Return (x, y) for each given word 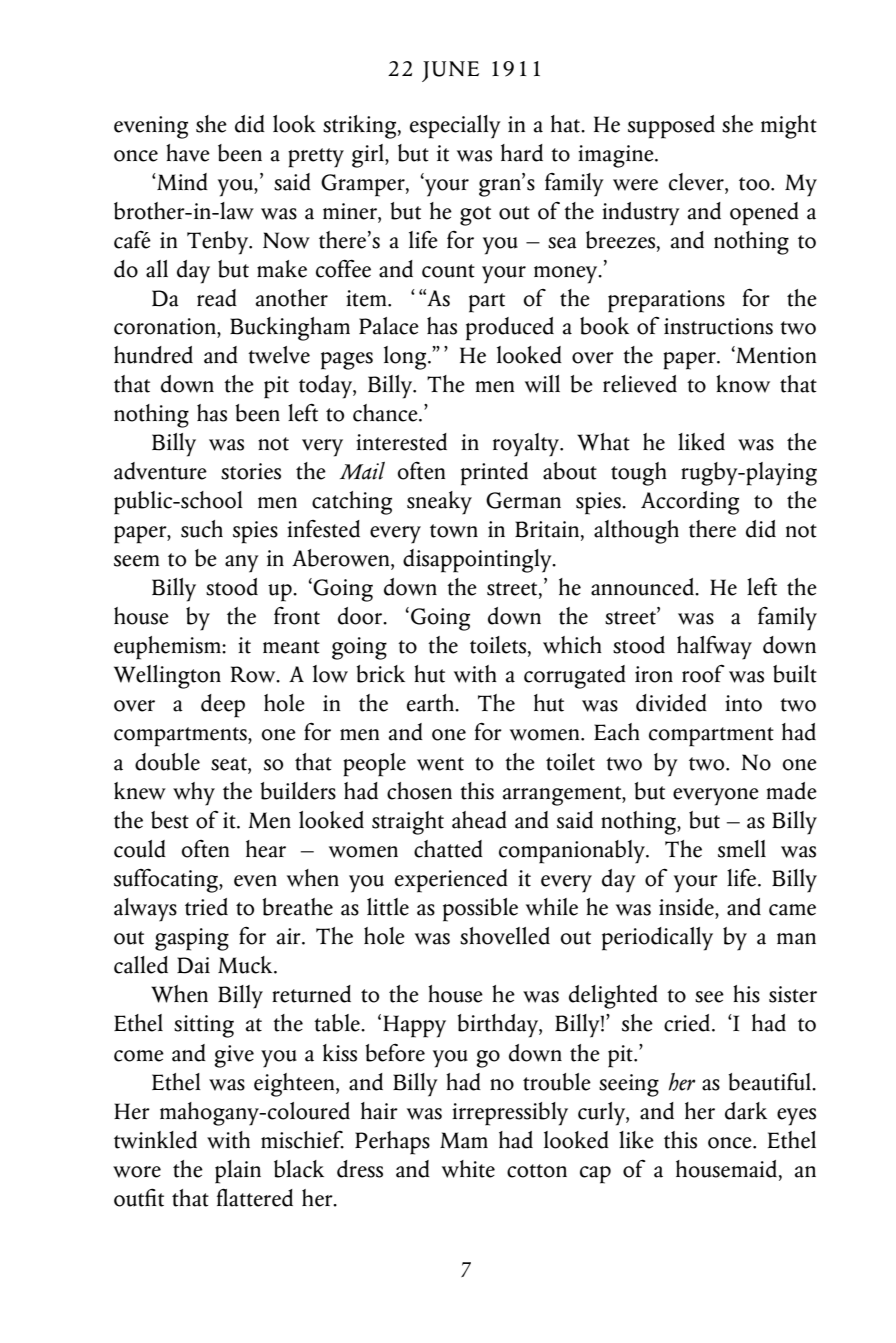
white (468, 1169)
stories (251, 471)
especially (455, 127)
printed (494, 474)
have (188, 153)
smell (742, 849)
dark (746, 1111)
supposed (671, 127)
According (690, 503)
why (194, 794)
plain (238, 1172)
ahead (479, 820)
